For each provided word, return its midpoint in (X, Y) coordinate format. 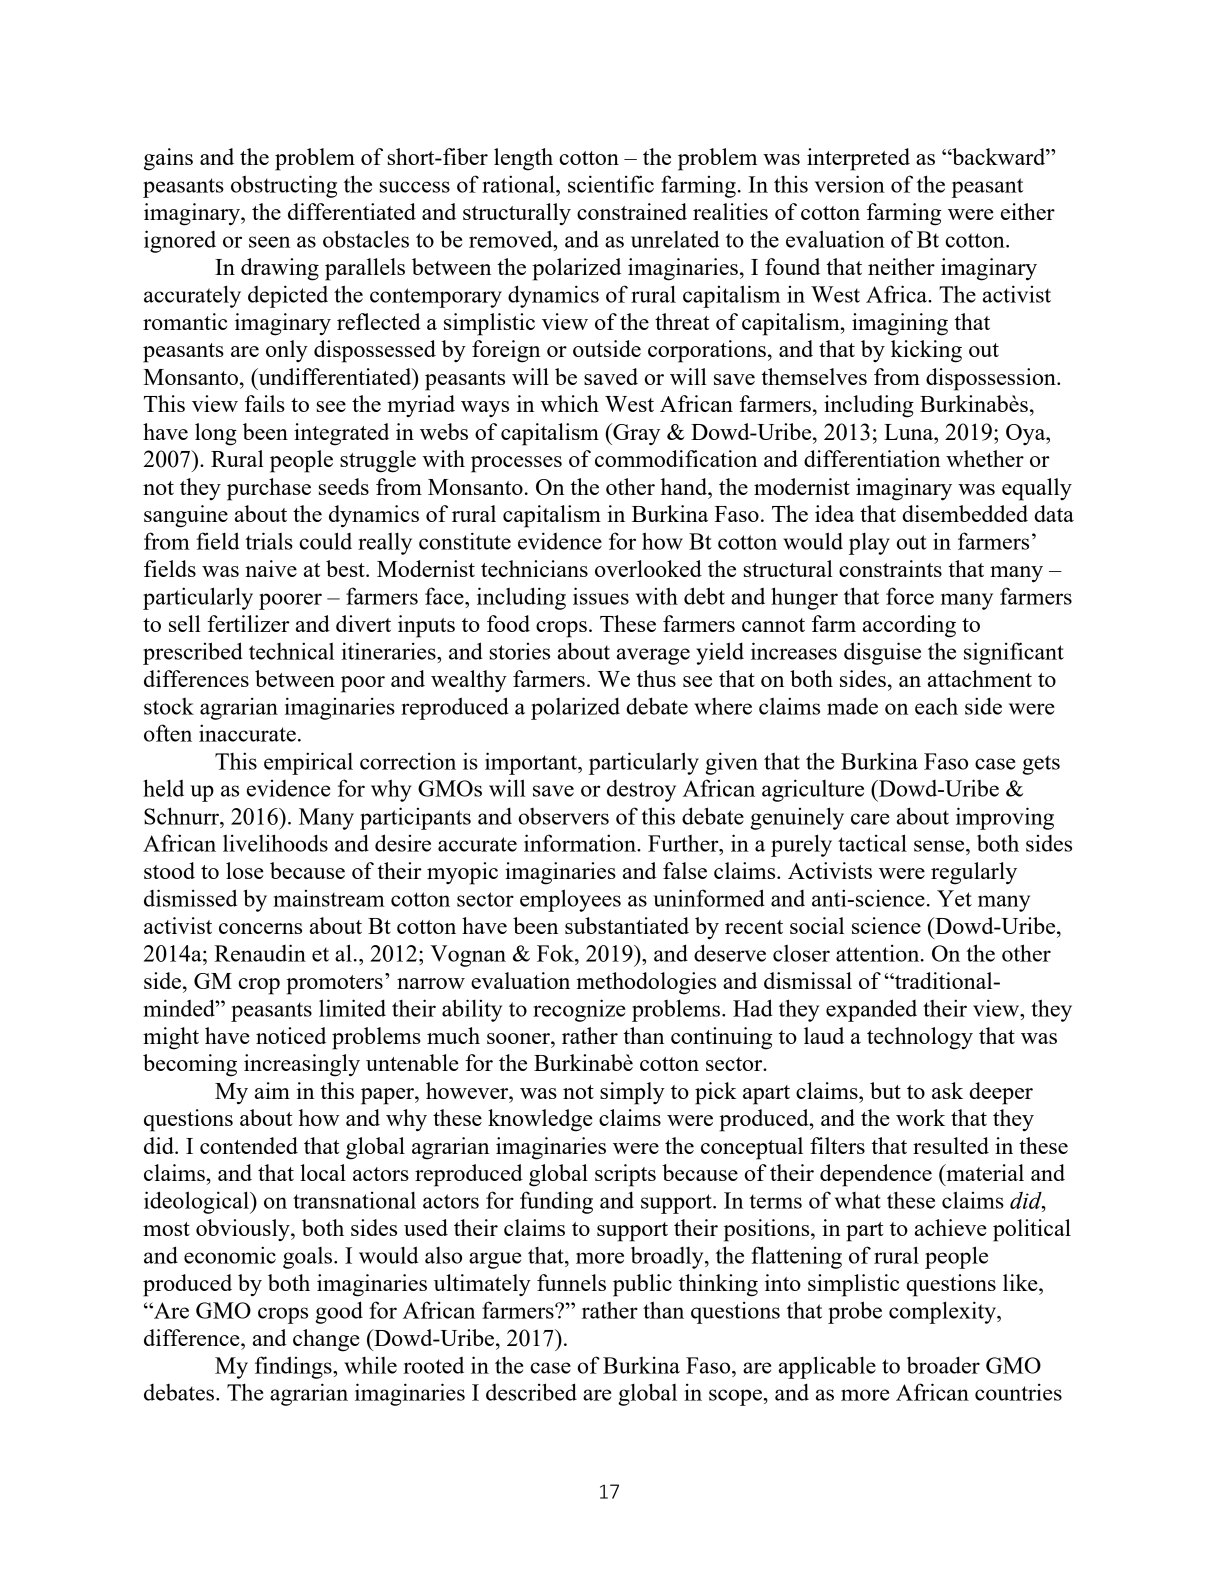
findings (294, 1367)
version (850, 184)
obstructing (284, 186)
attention (879, 953)
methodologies (646, 983)
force (910, 596)
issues (601, 596)
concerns (260, 928)
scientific (611, 184)
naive (271, 568)
